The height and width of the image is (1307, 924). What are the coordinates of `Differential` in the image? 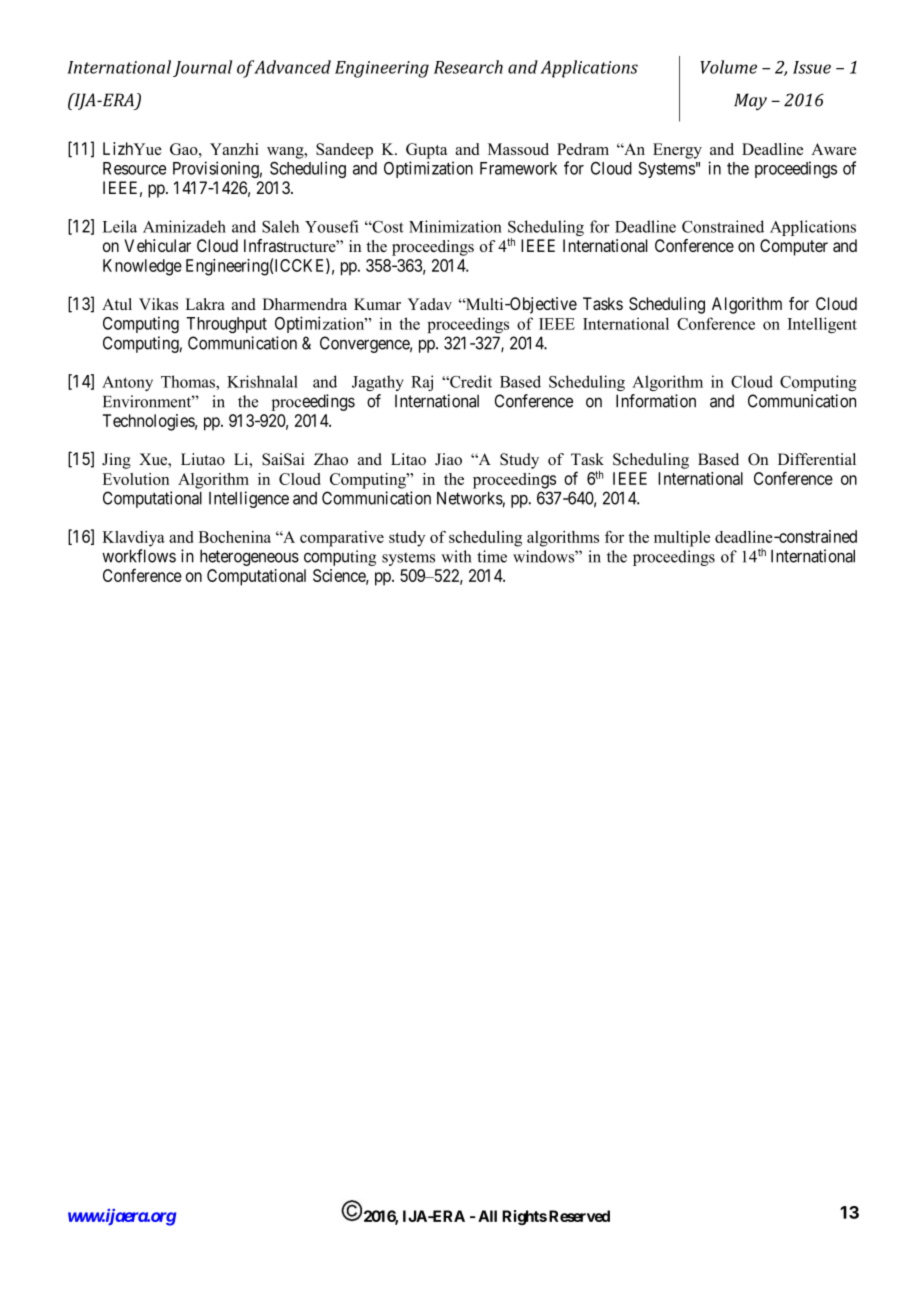 It's located at (817, 459).
